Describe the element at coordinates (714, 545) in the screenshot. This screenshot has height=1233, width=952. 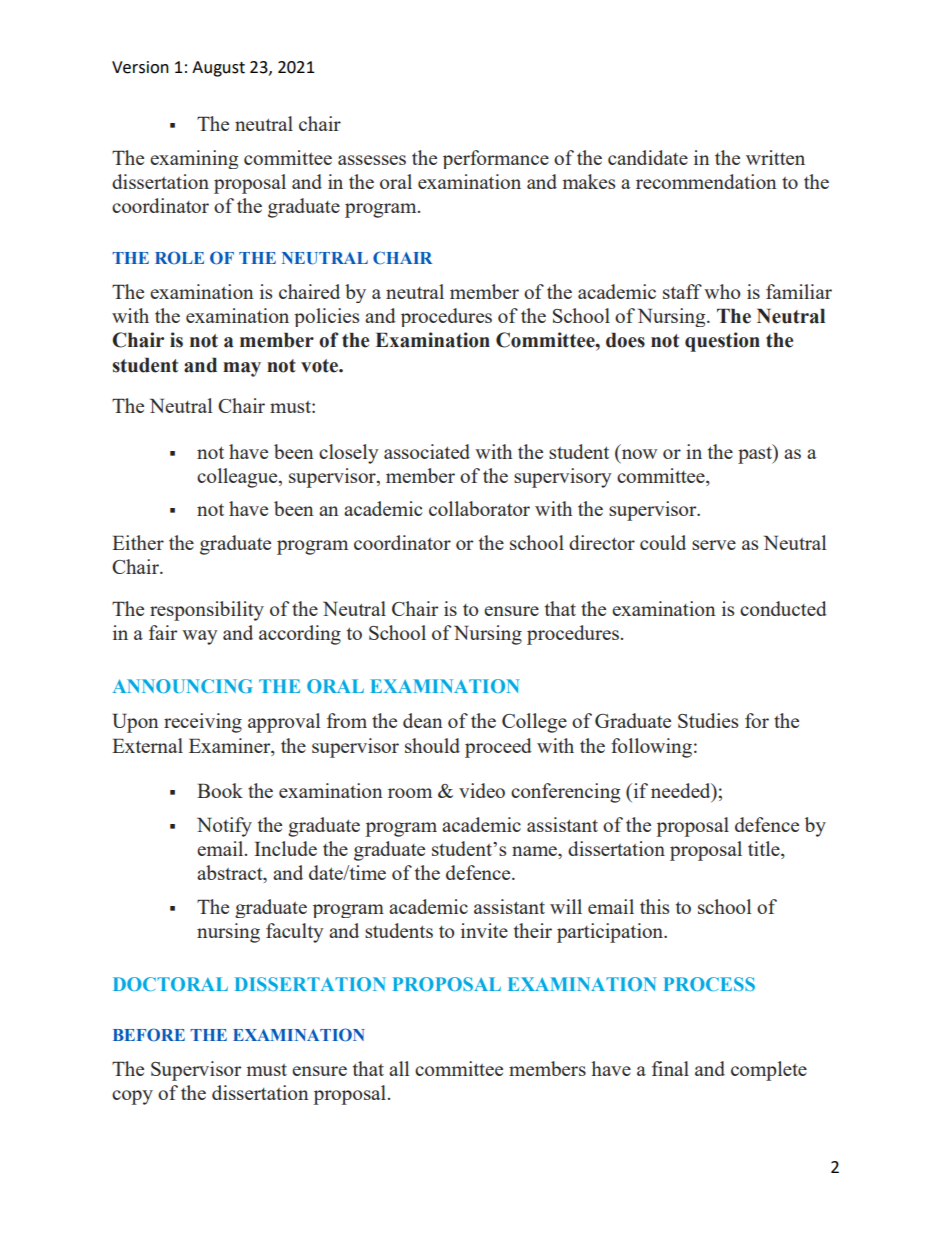
I see `serve` at that location.
